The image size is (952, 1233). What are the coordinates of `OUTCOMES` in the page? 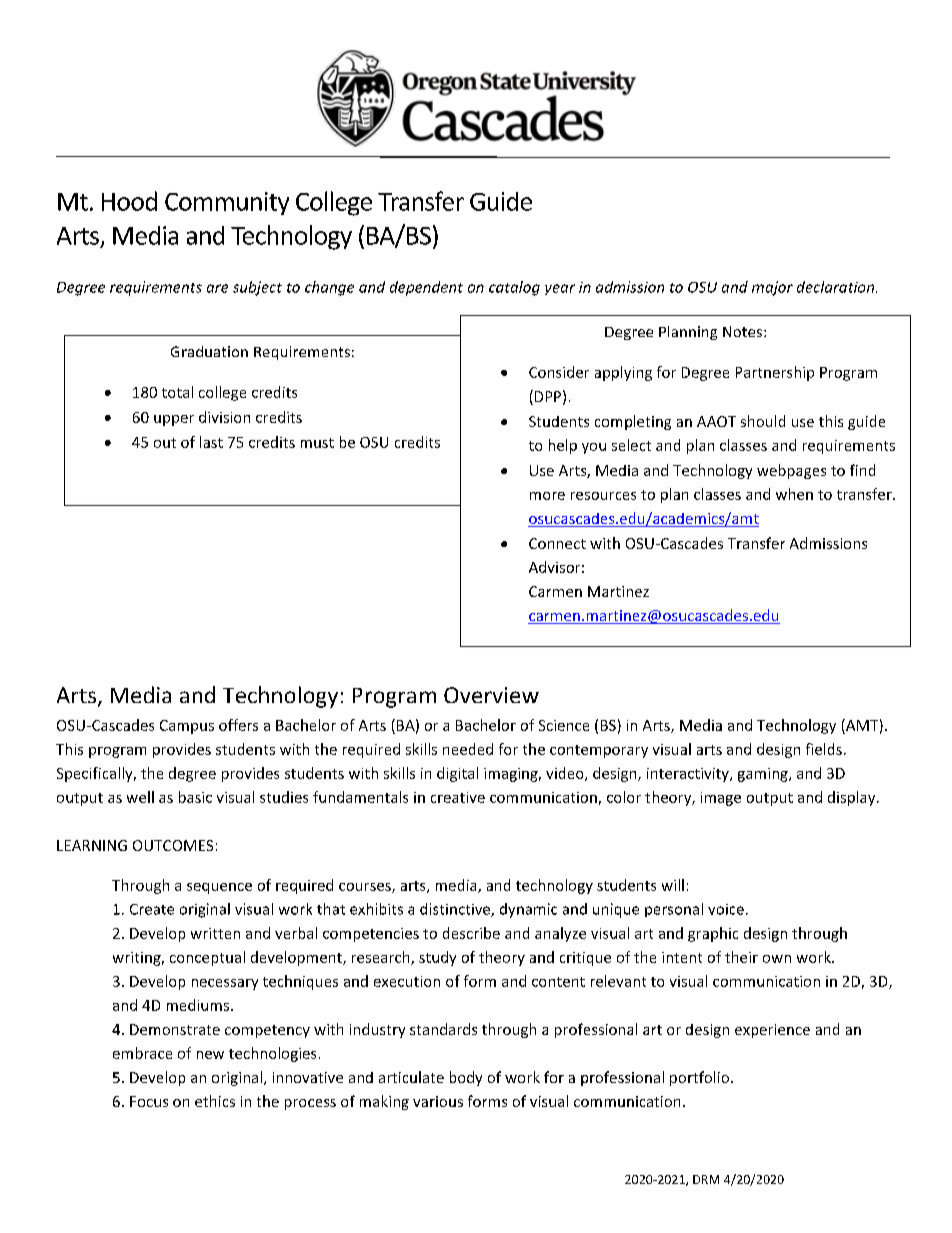 It's located at (173, 845).
